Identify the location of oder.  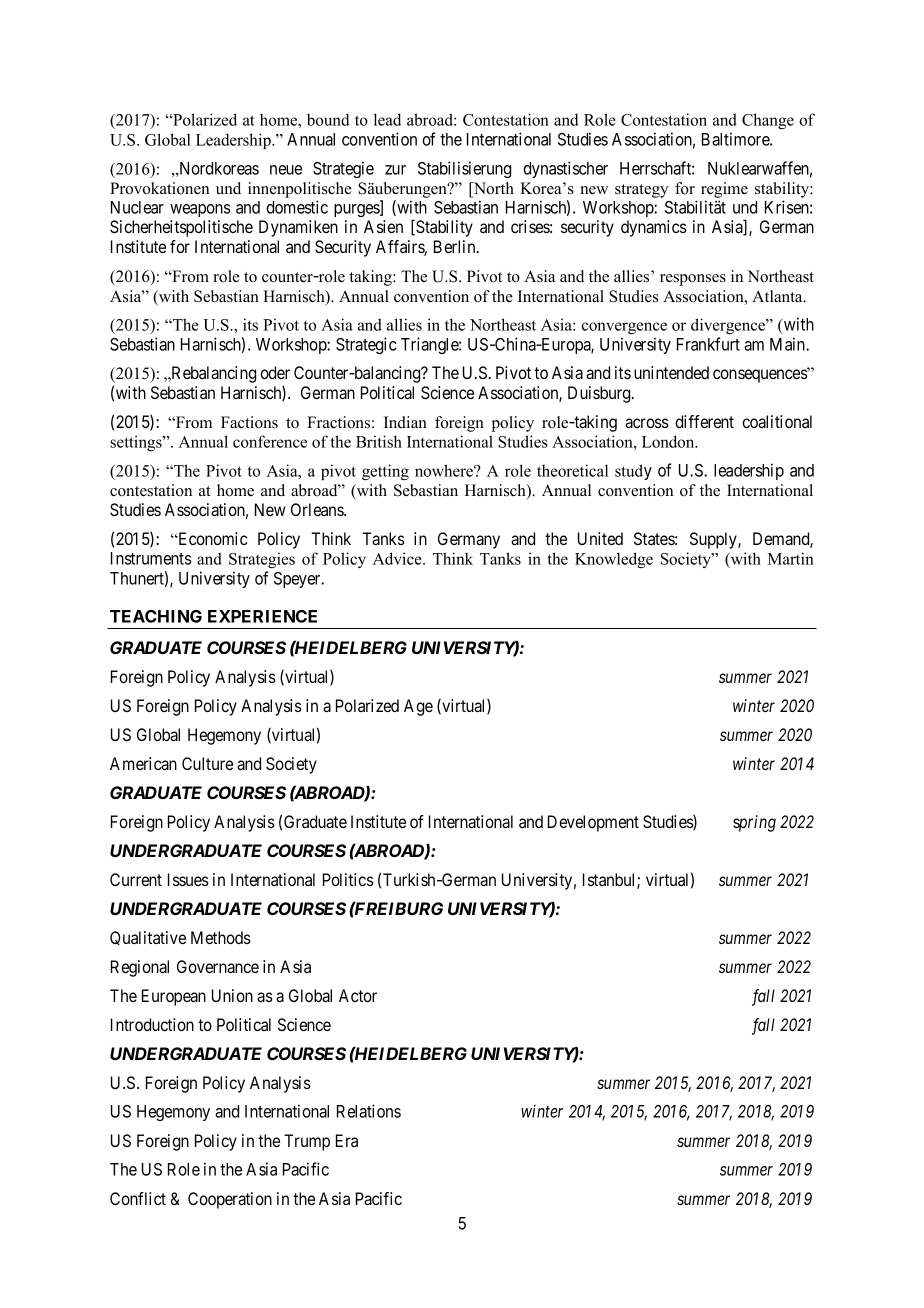
(275, 372).
